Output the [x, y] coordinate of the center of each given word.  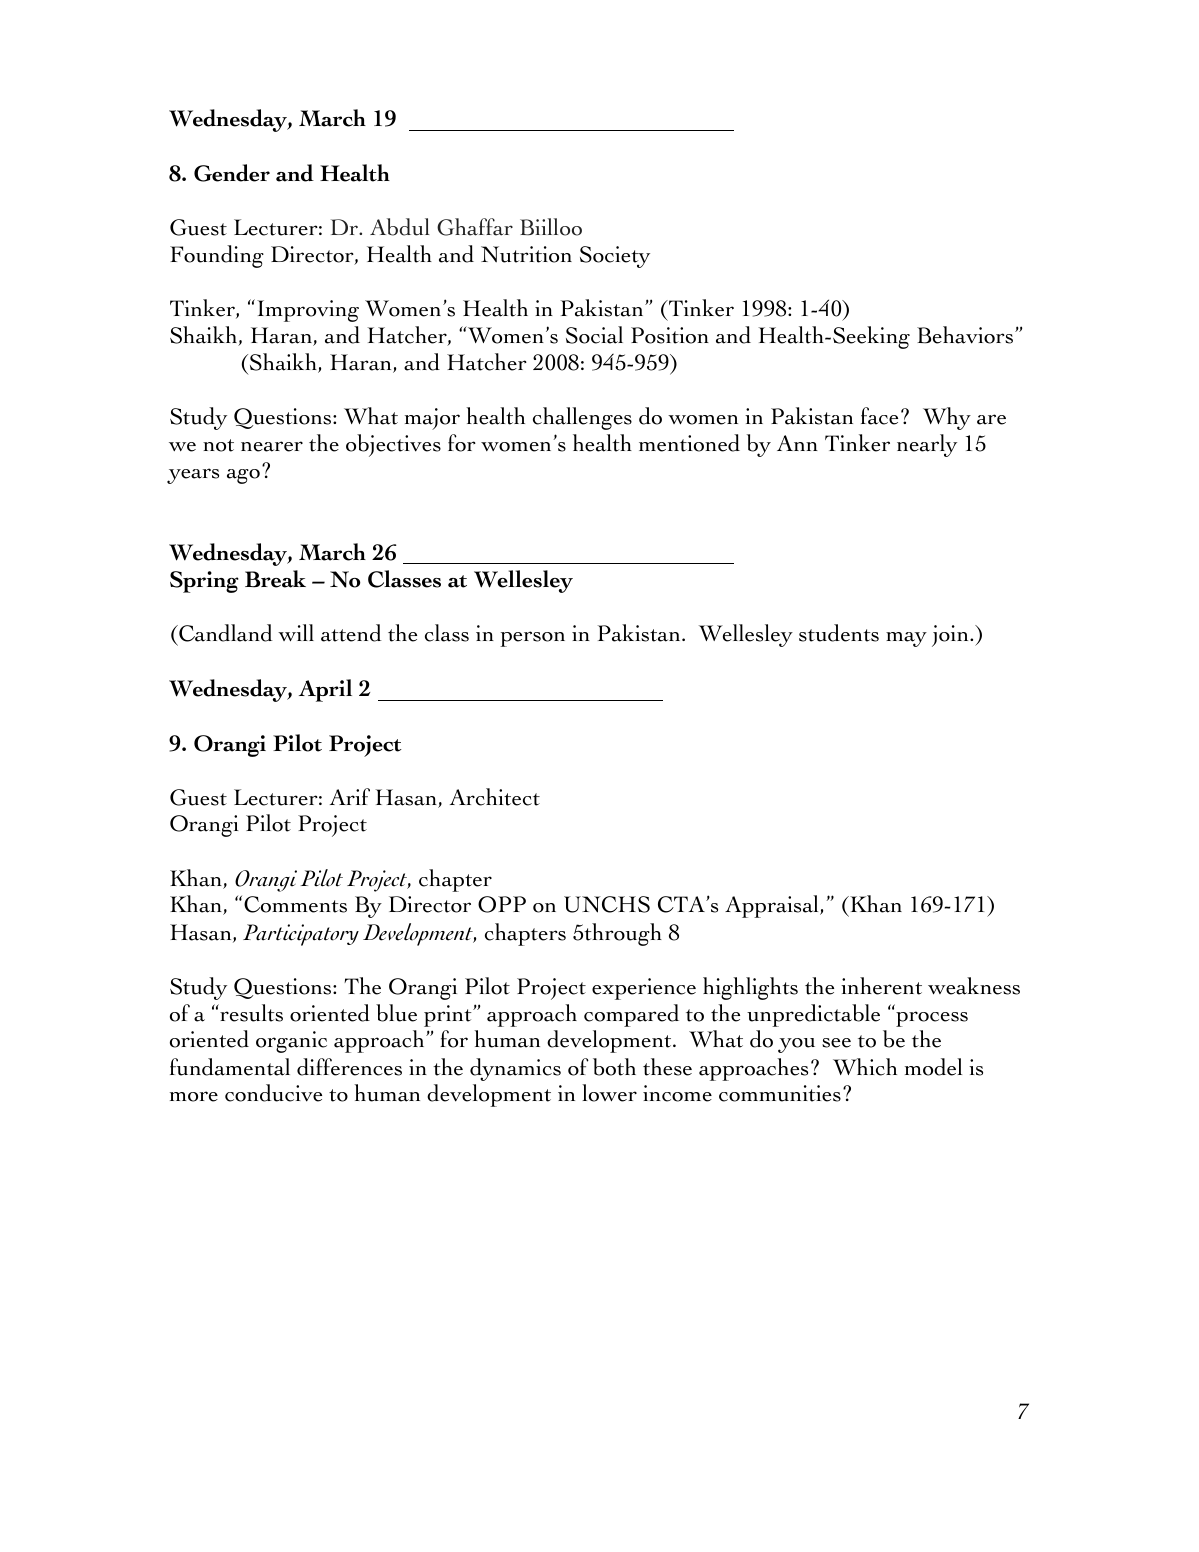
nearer [272, 446]
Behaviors [965, 335]
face [879, 416]
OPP [502, 904]
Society [615, 257]
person [532, 639]
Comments [295, 904]
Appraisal [773, 906]
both [614, 1067]
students [839, 633]
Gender [232, 173]
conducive [273, 1093]
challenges [582, 418]
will [296, 632]
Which [865, 1067]
